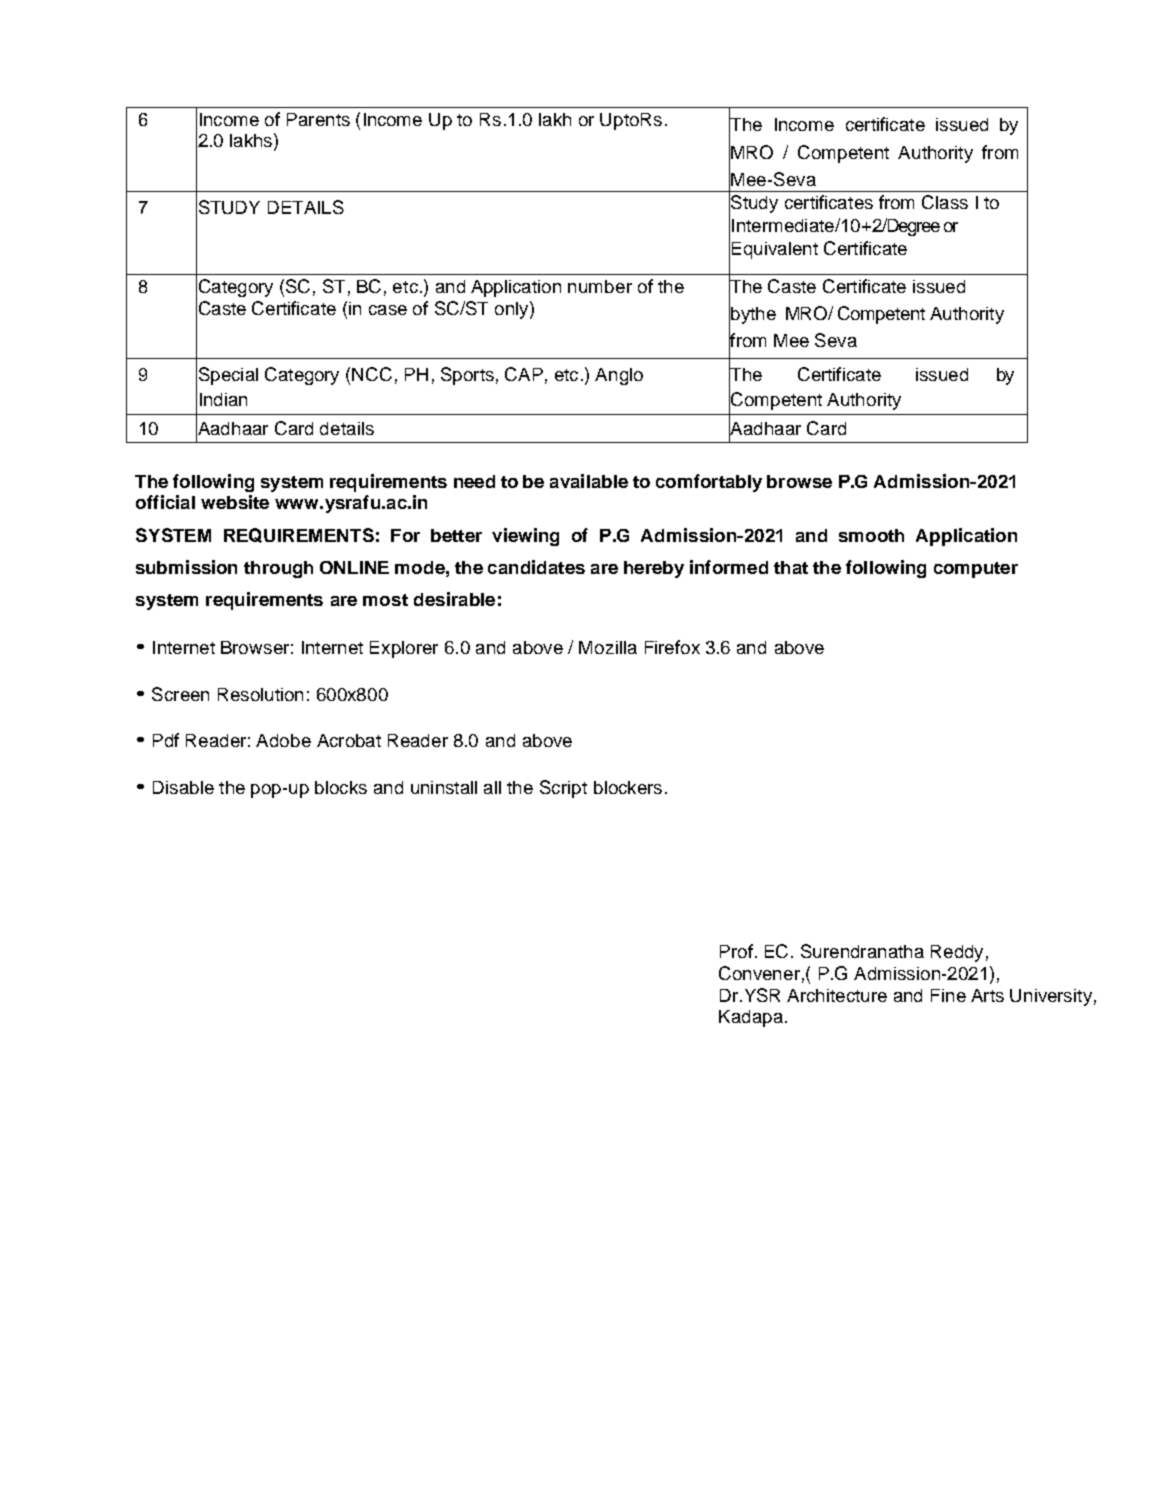 This screenshot has height=1490, width=1151. I want to click on blocks, so click(341, 787).
